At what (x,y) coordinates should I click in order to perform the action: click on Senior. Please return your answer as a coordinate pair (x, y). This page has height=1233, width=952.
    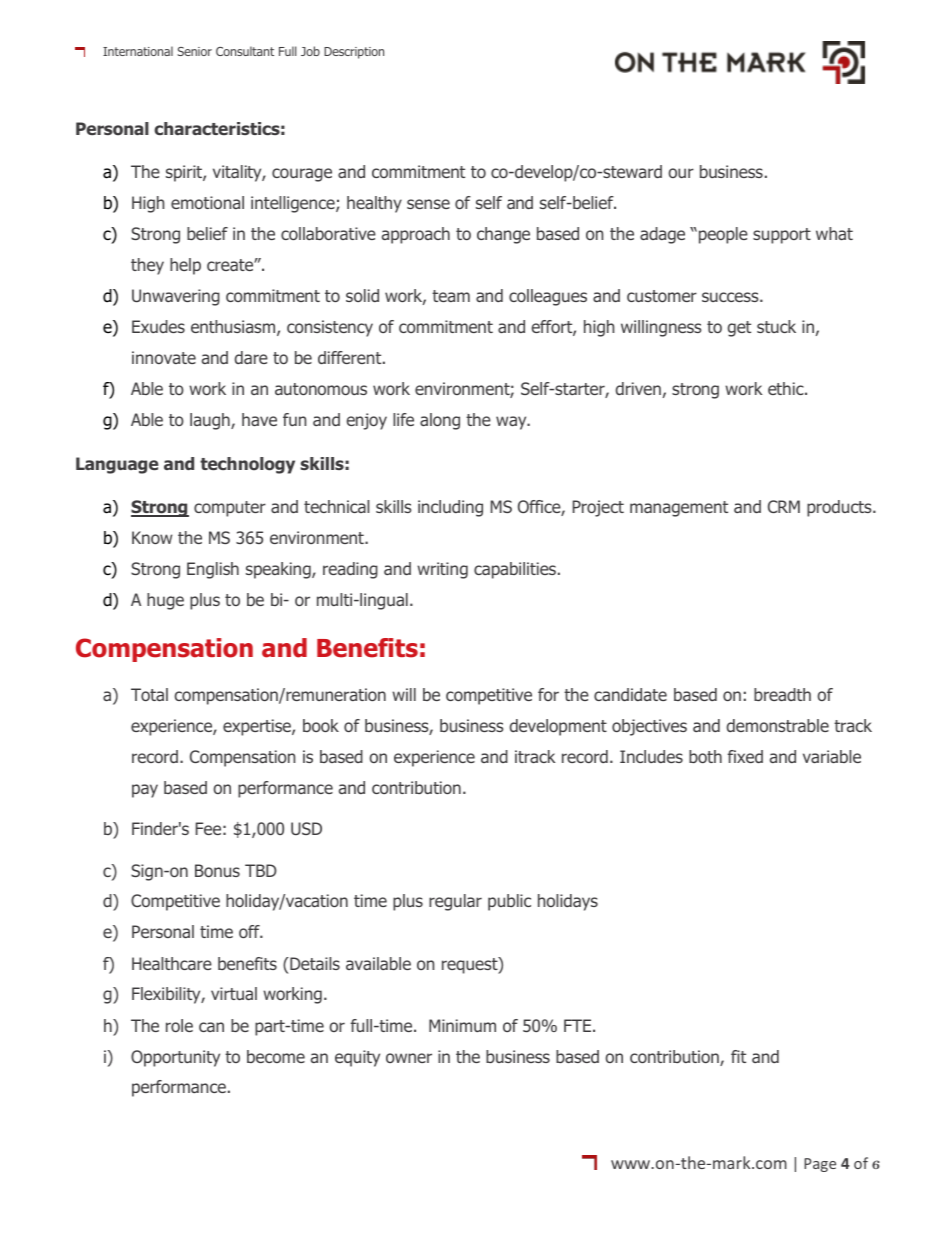
    Looking at the image, I should click on (194, 51).
